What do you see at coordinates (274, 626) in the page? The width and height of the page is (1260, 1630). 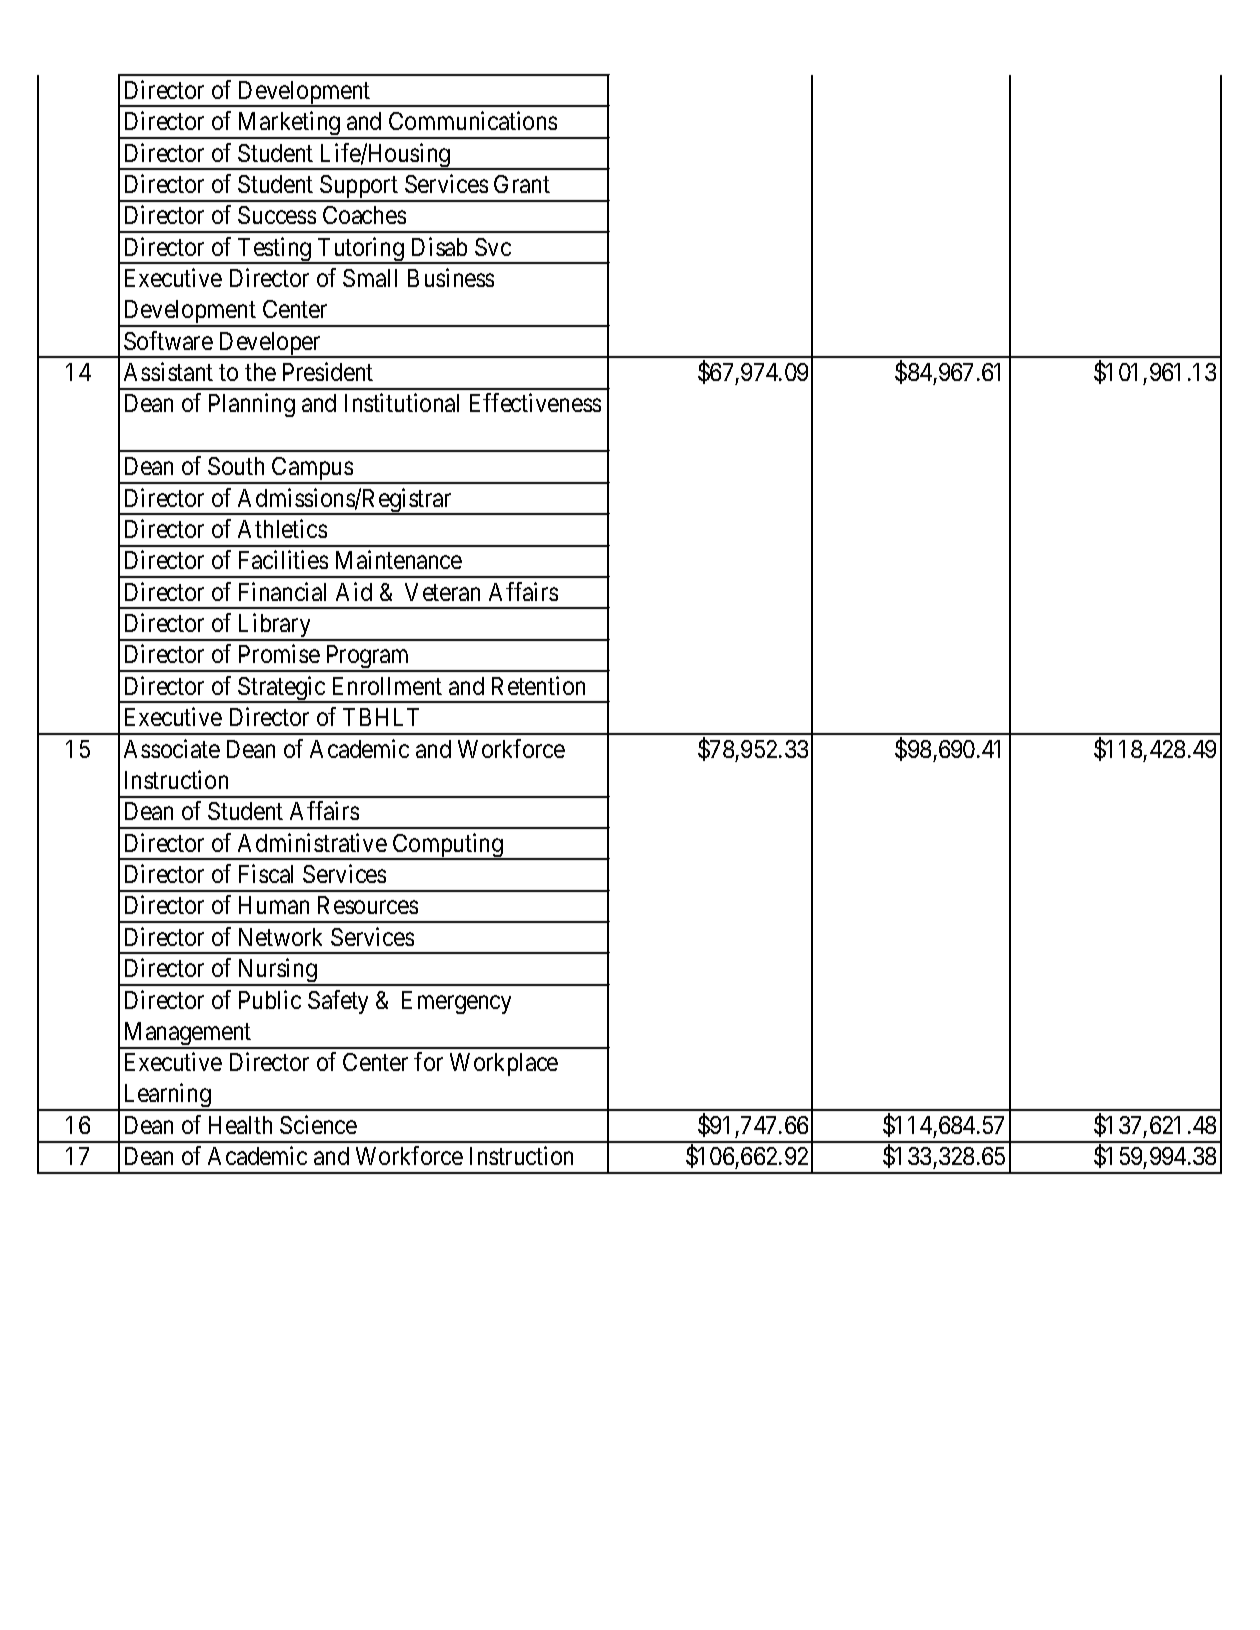 I see `Library` at bounding box center [274, 626].
